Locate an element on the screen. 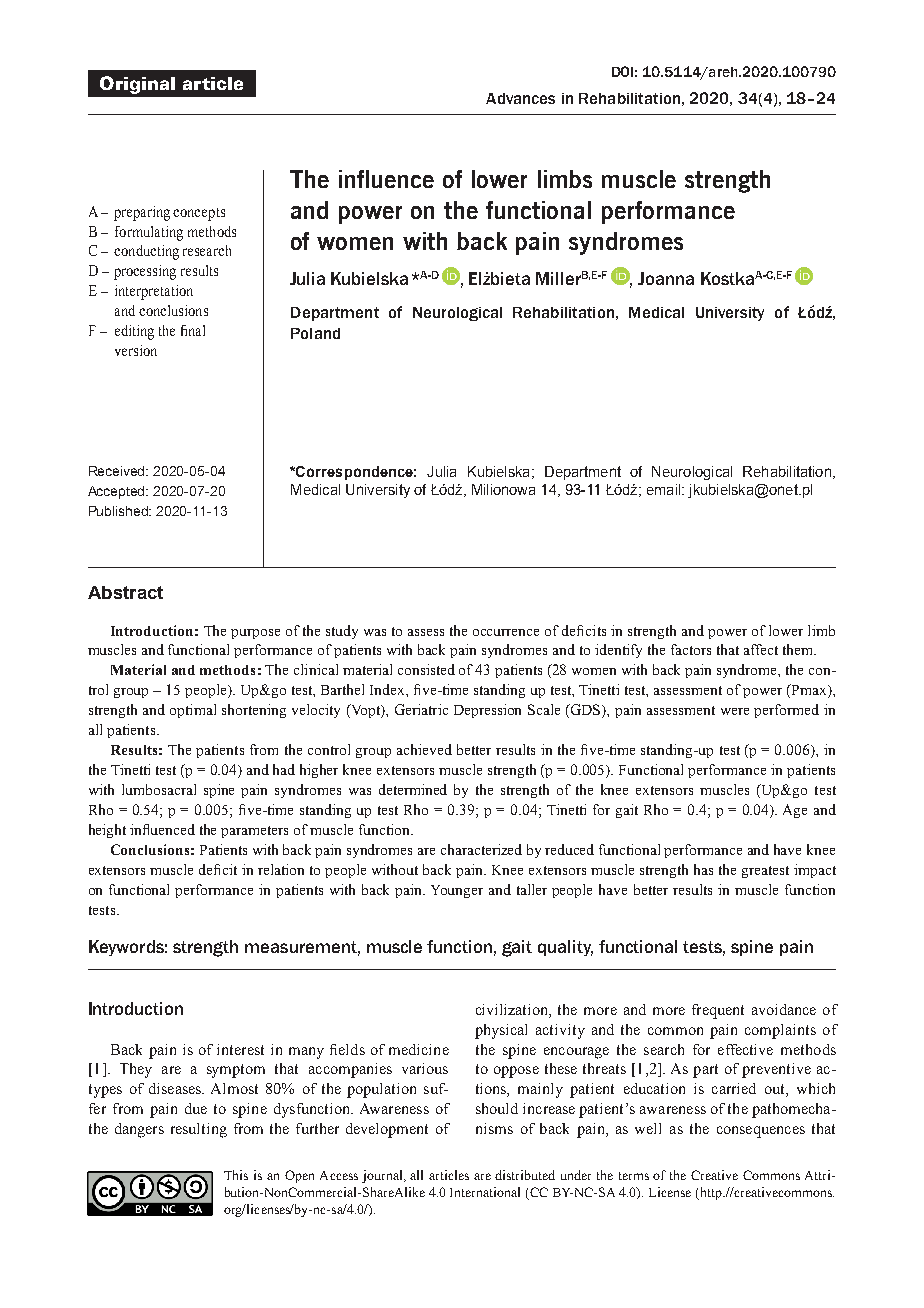  resulting is located at coordinates (199, 1130).
